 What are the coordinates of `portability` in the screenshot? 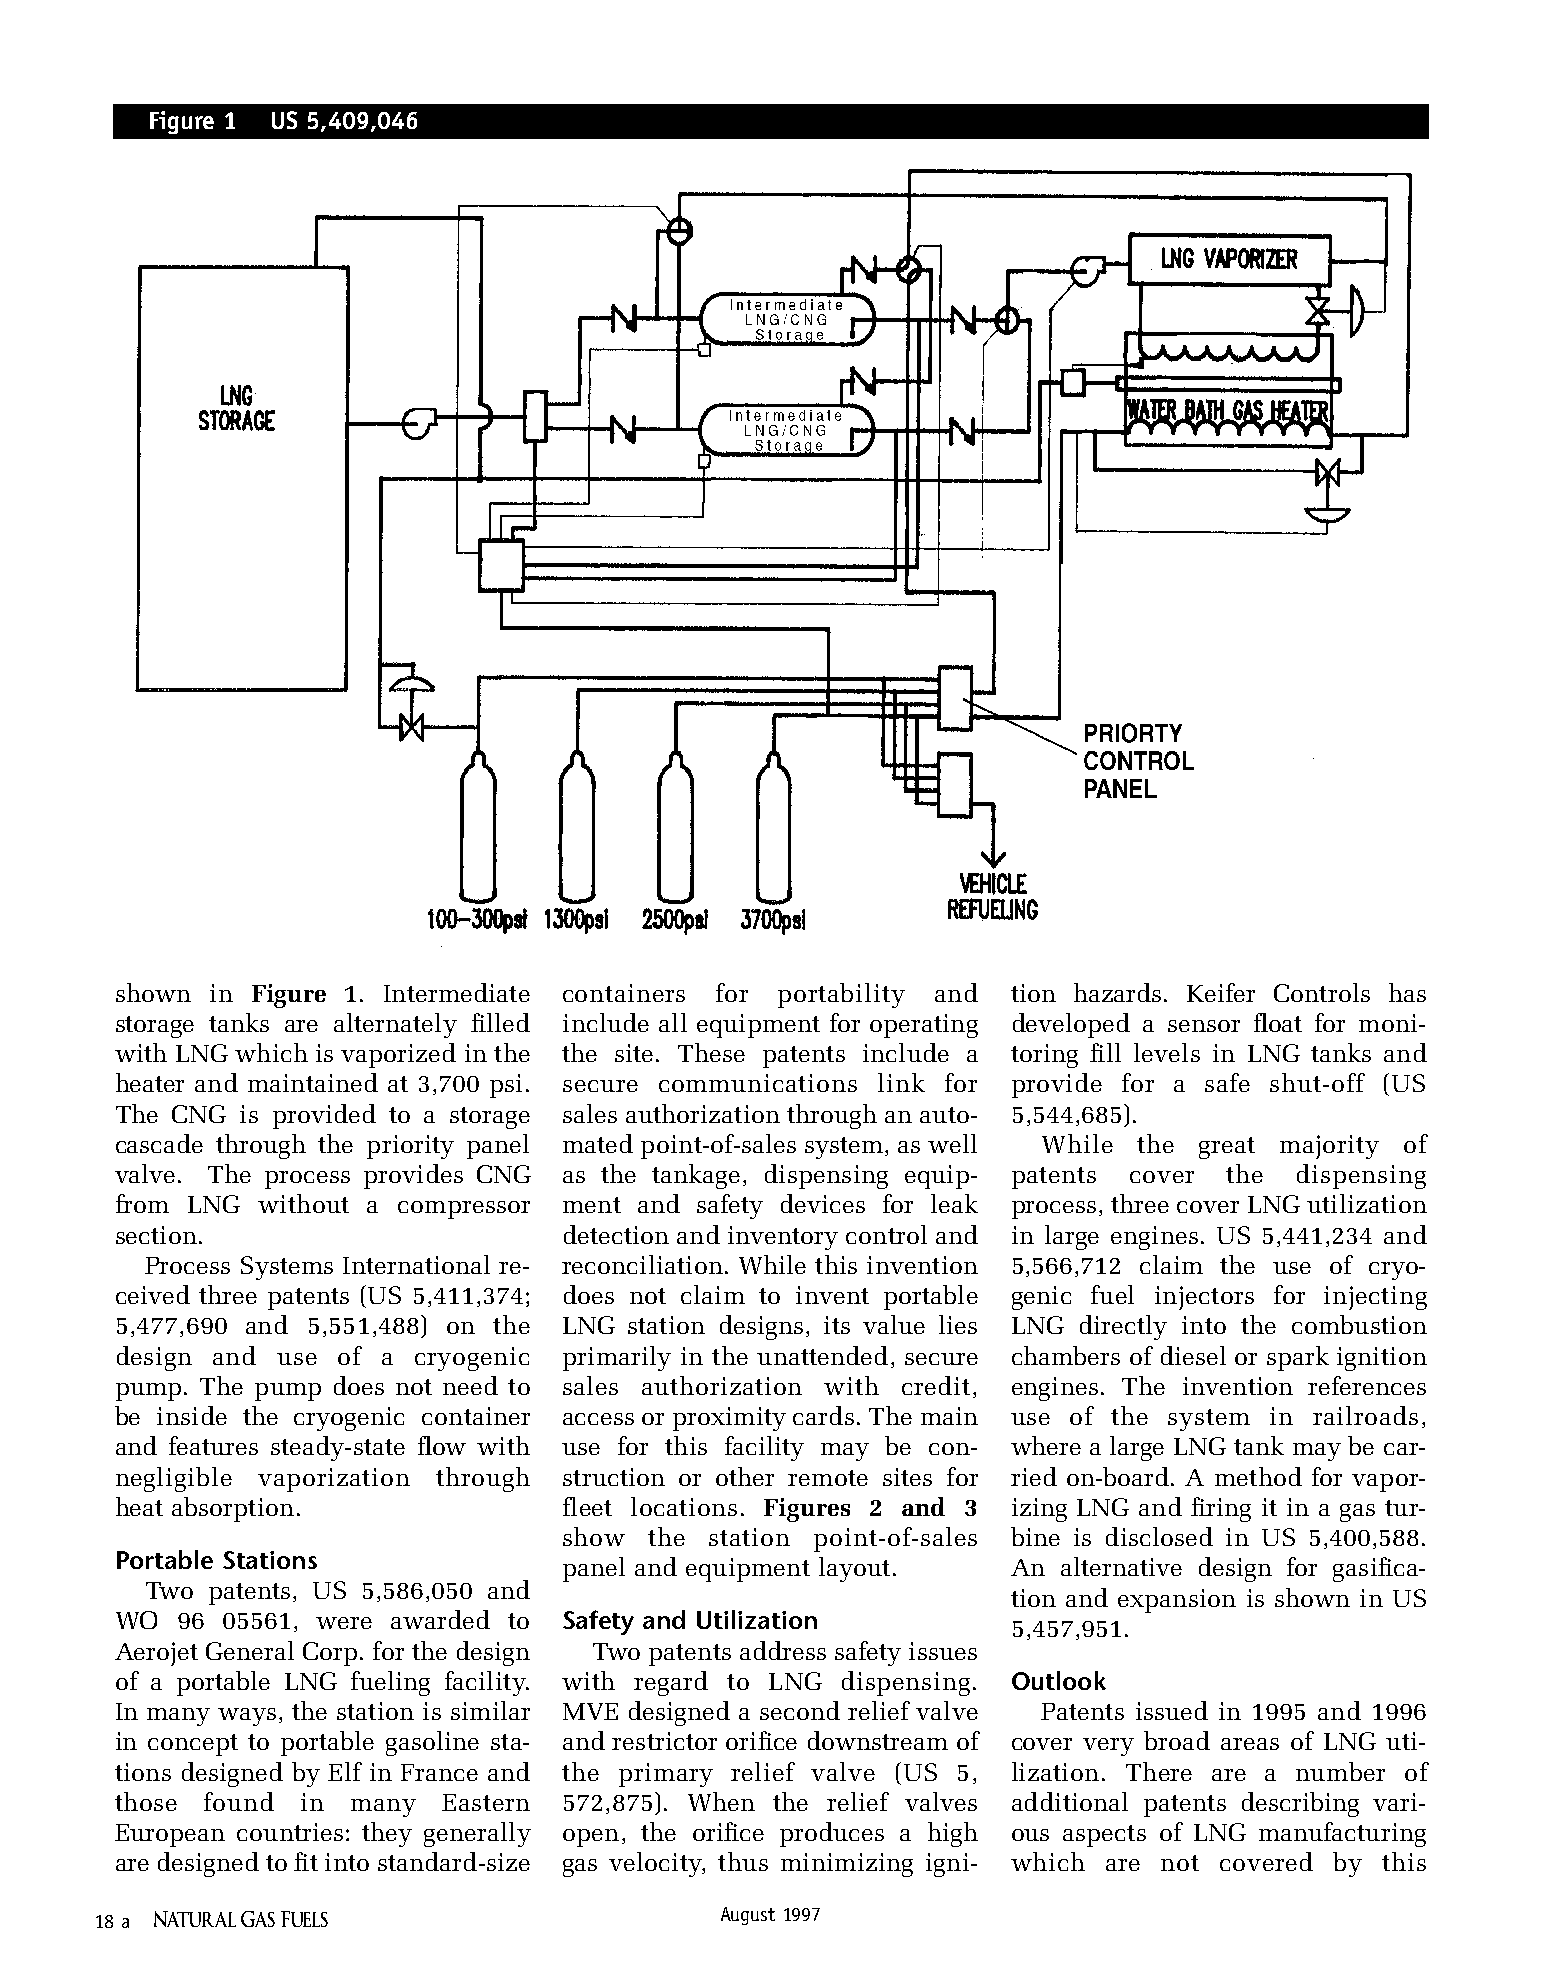 It's located at (841, 995).
